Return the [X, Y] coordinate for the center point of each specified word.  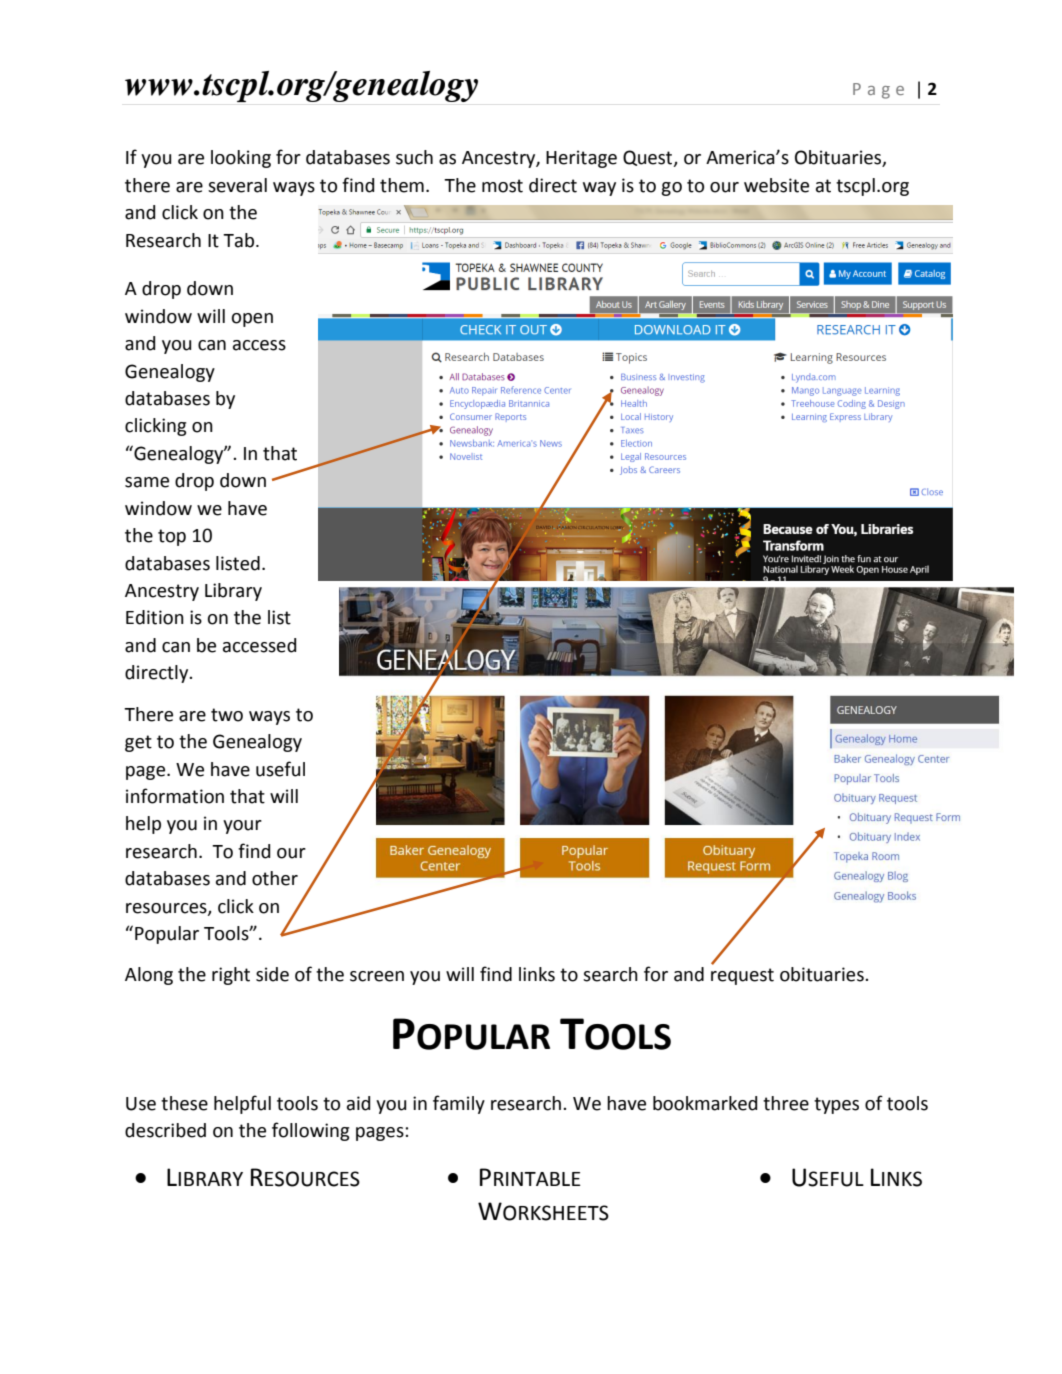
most [502, 186]
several [237, 185]
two [227, 715]
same [147, 482]
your [242, 827]
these [184, 1103]
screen [377, 976]
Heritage [581, 159]
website [776, 185]
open [252, 320]
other [275, 878]
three [786, 1103]
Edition [155, 617]
